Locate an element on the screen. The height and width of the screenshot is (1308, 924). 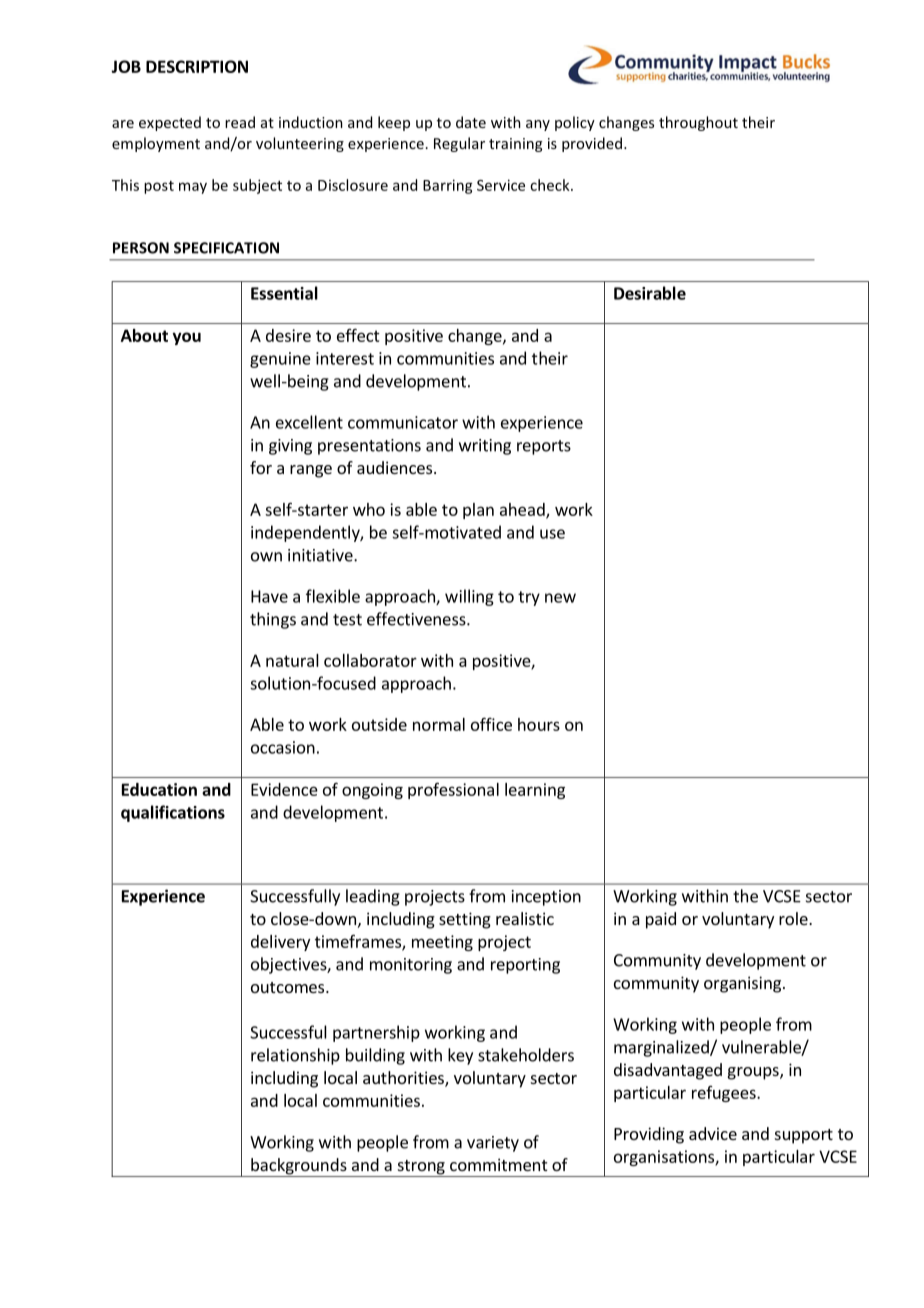
things is located at coordinates (273, 620).
